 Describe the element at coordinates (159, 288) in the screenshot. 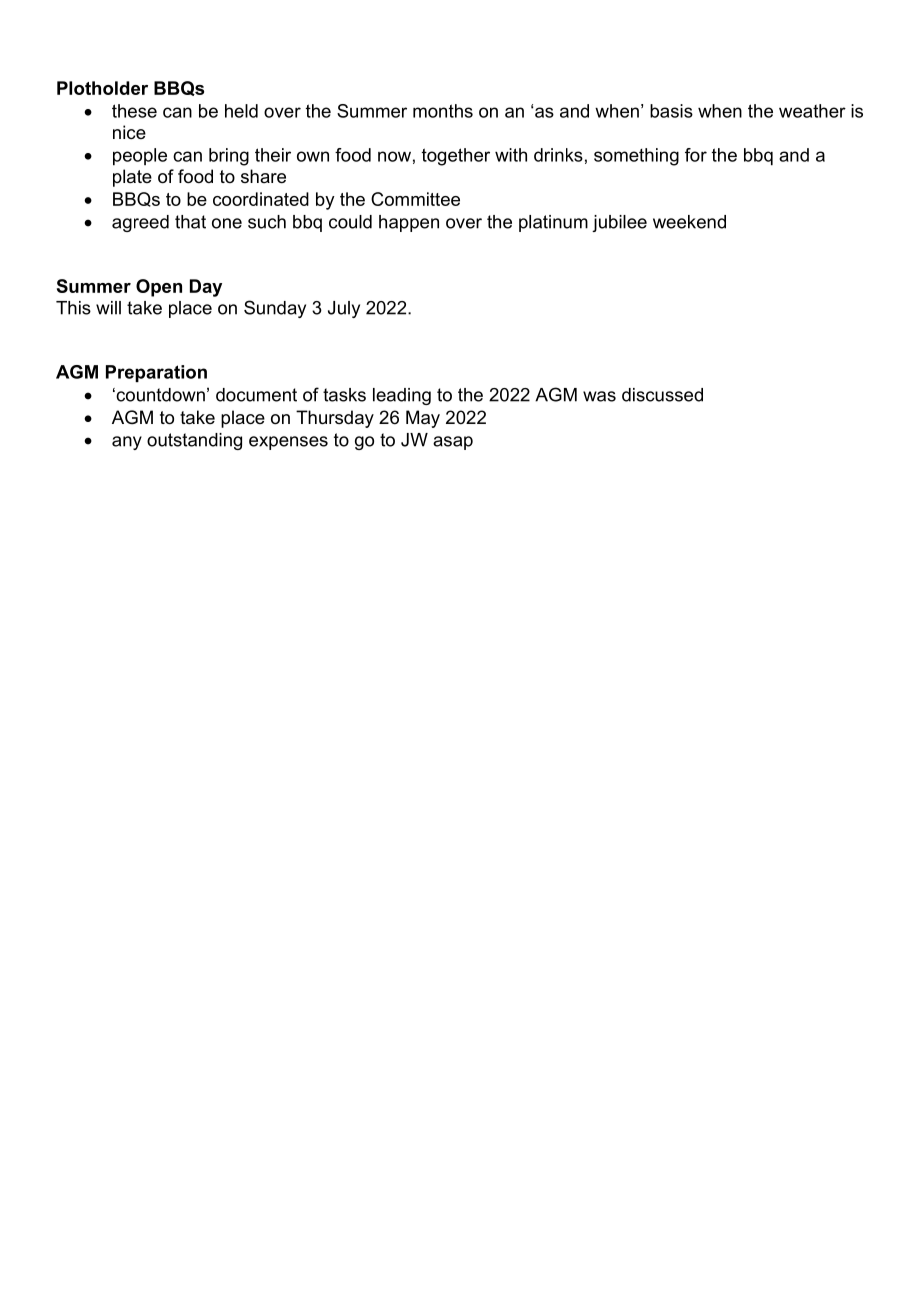

I see `Open` at that location.
